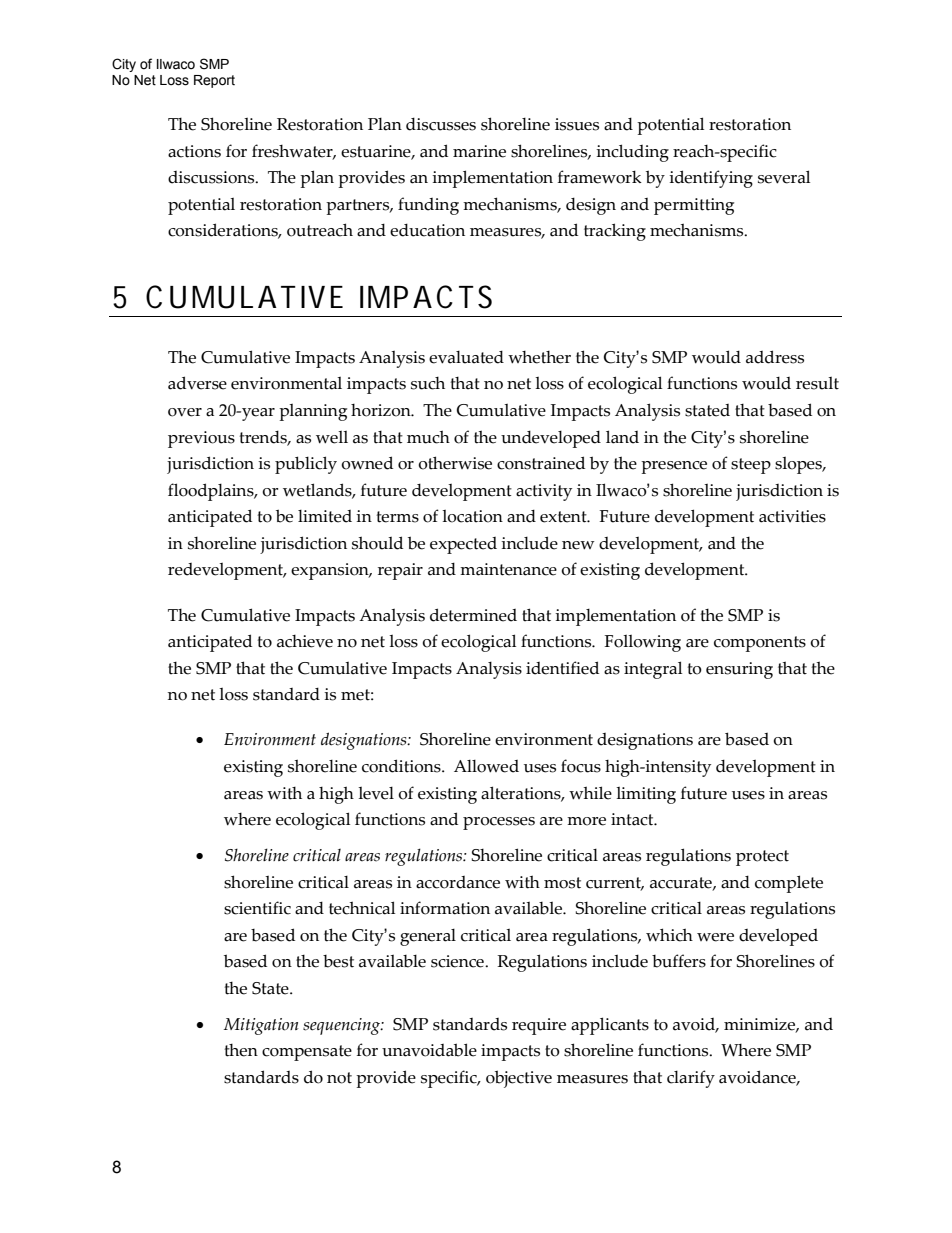  What do you see at coordinates (751, 466) in the screenshot?
I see `steep` at bounding box center [751, 466].
